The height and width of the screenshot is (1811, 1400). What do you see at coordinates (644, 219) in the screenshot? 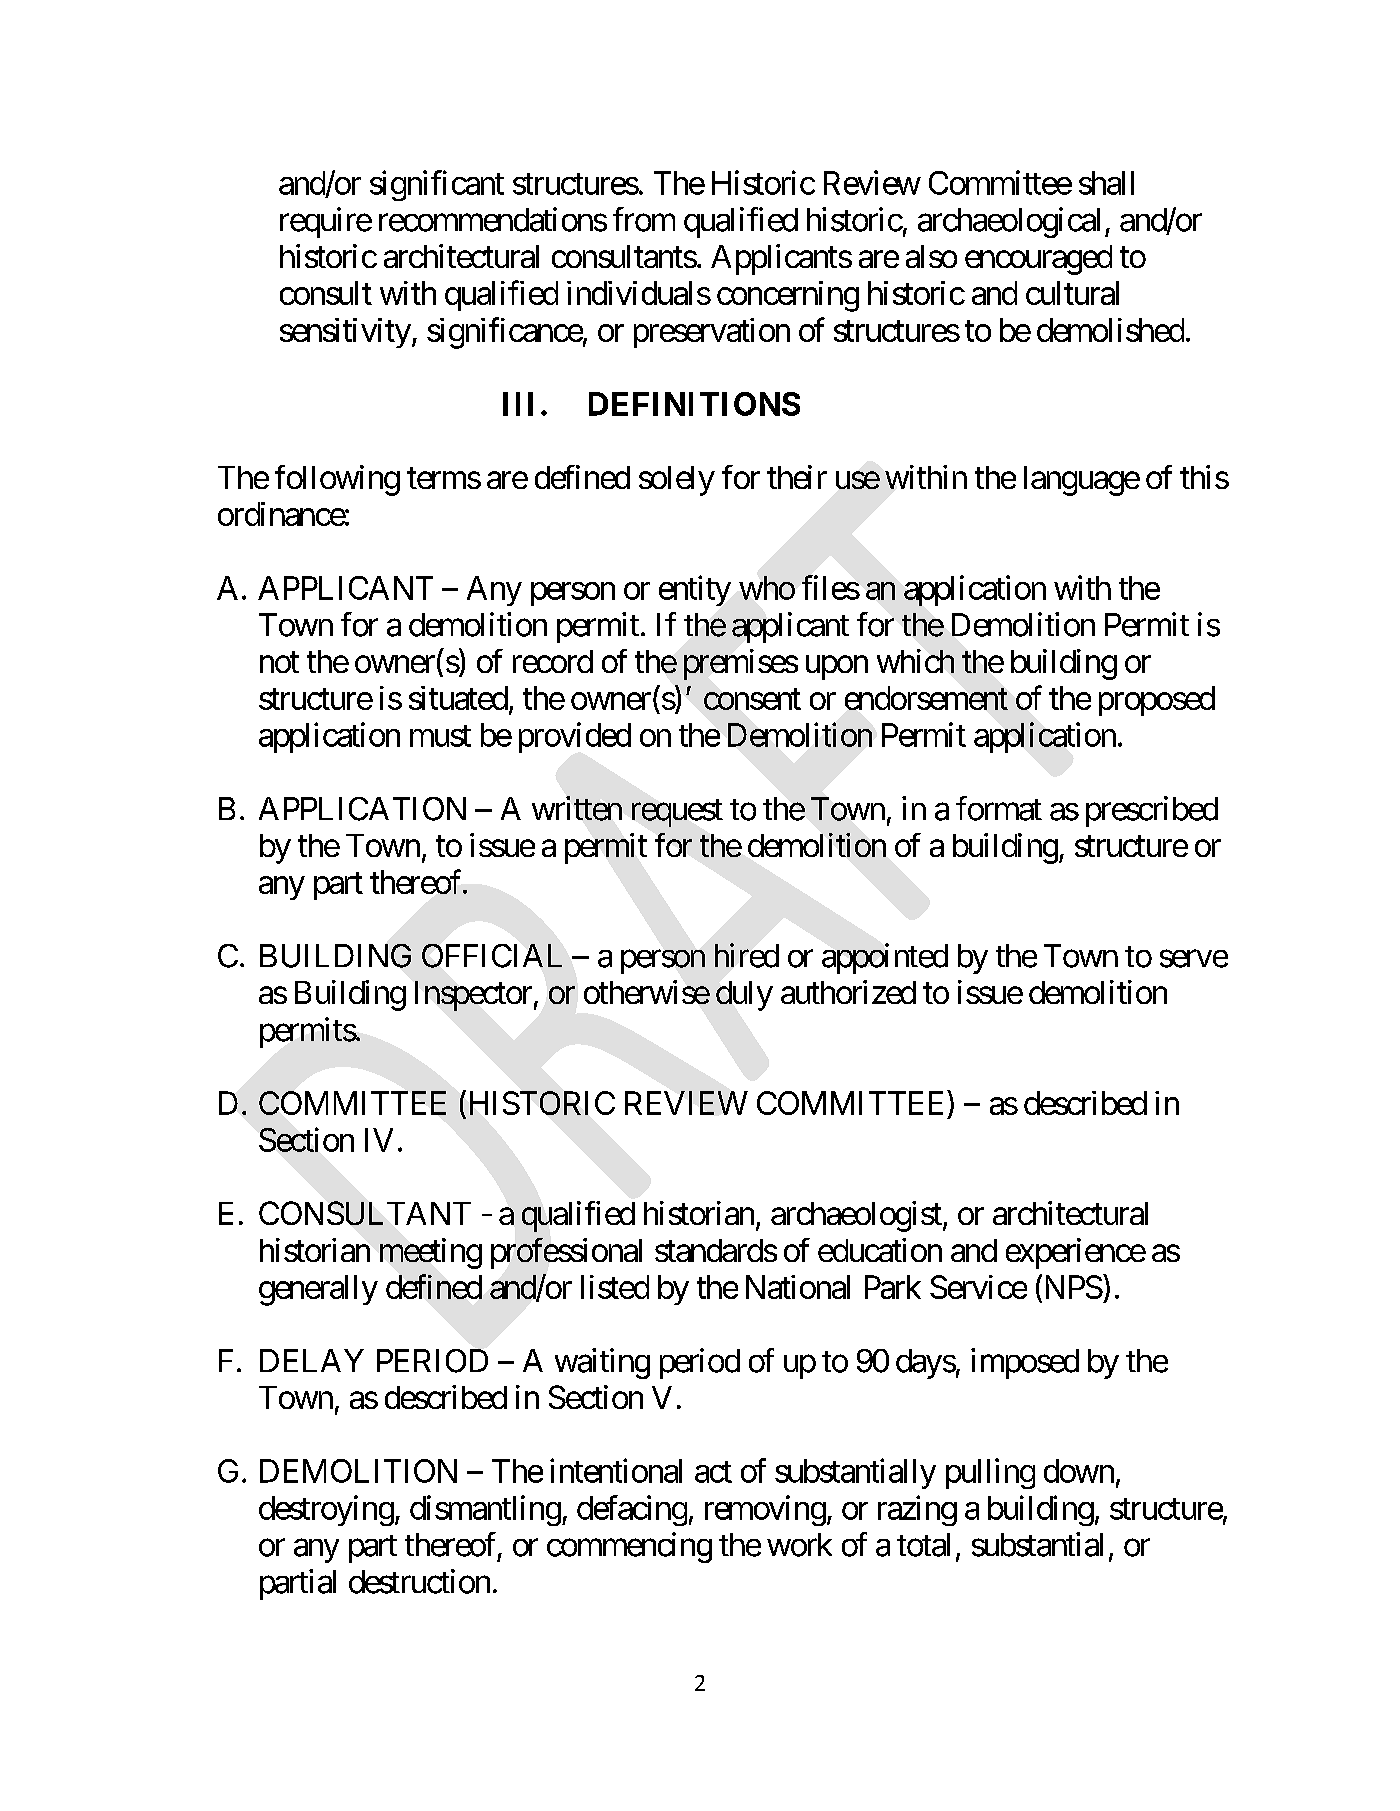
I see `from` at bounding box center [644, 219].
